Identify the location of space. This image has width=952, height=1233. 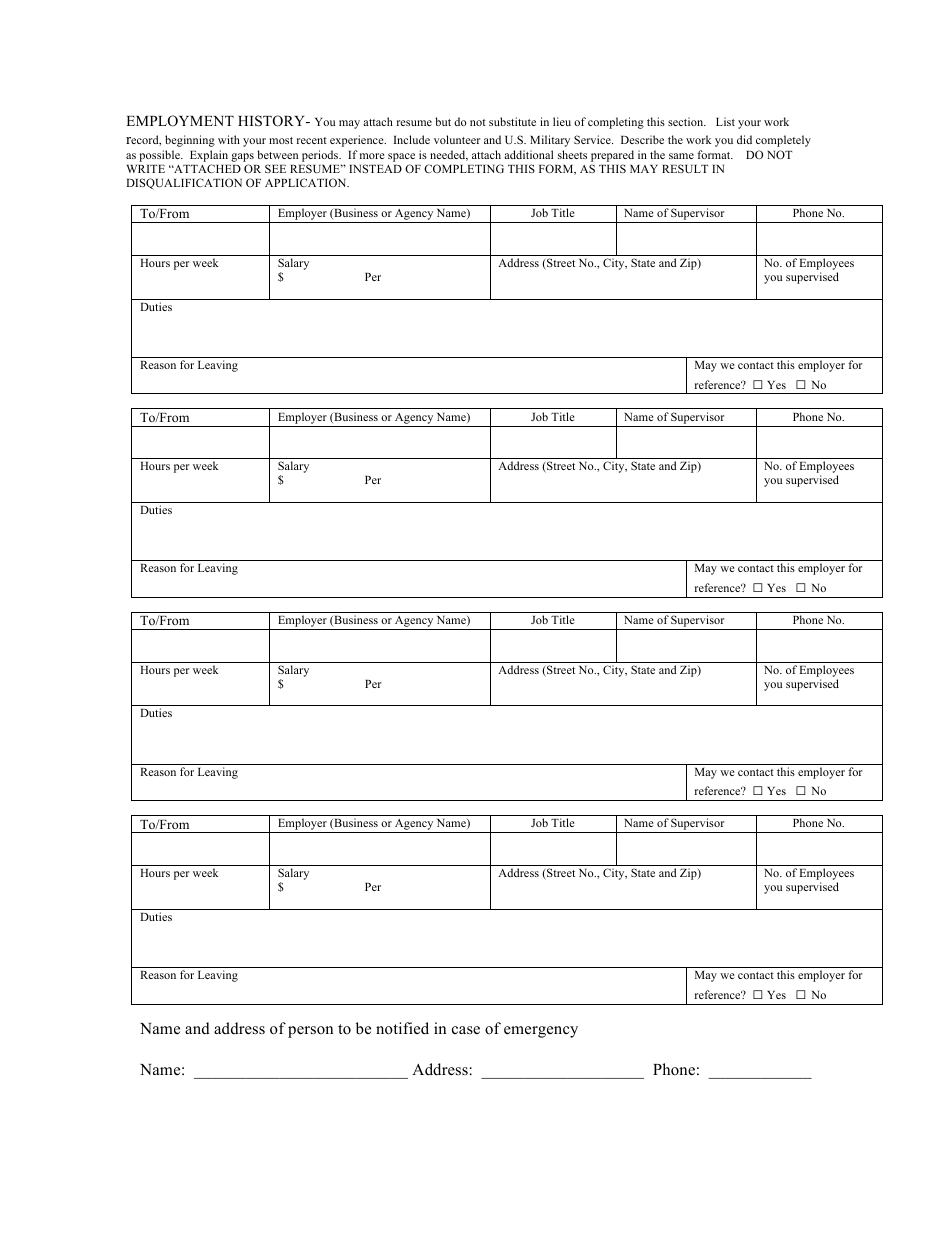
(401, 159).
